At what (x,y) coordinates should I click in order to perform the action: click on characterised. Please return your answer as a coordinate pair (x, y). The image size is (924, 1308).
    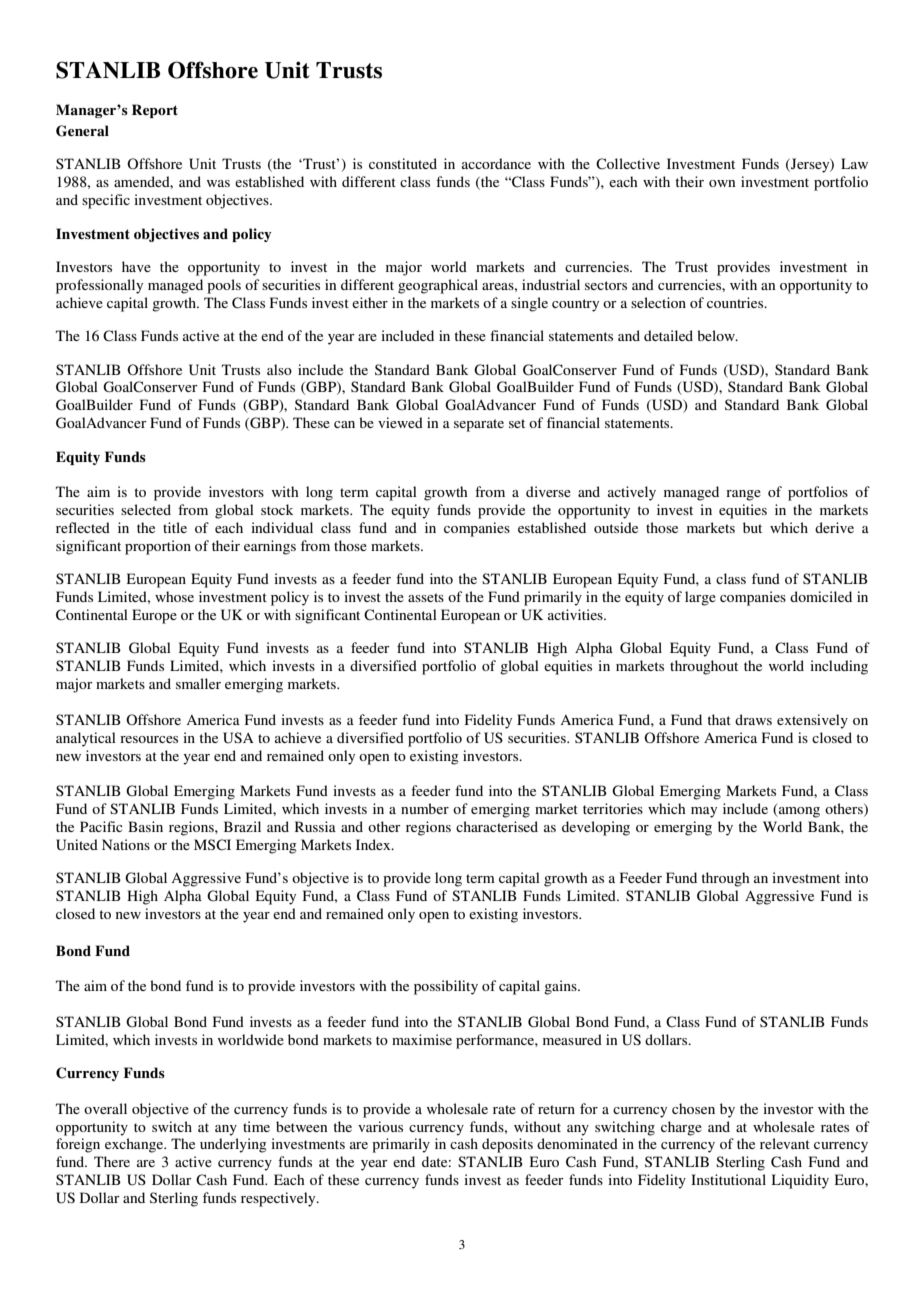
    Looking at the image, I should click on (497, 826).
